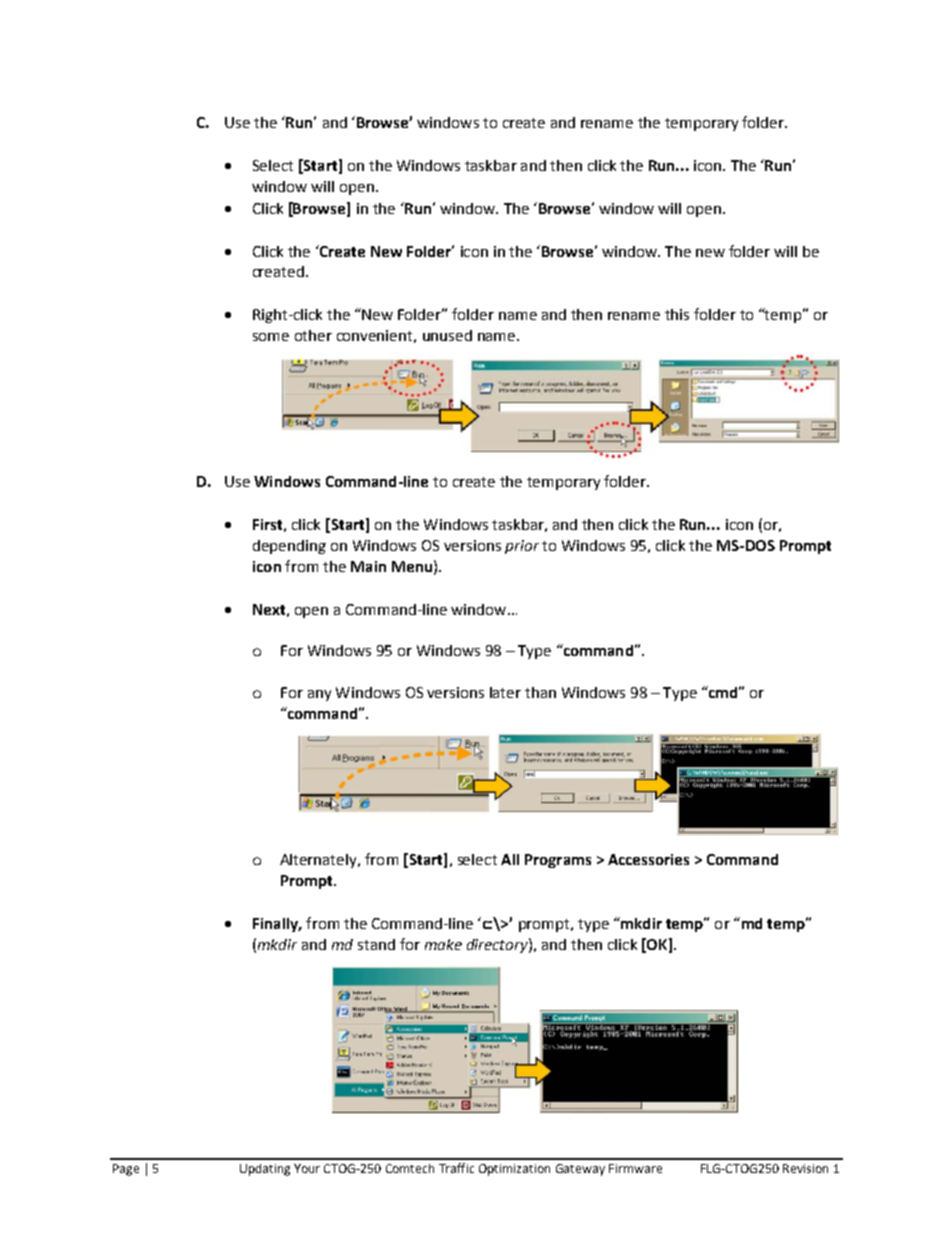 This screenshot has height=1233, width=952. What do you see at coordinates (558, 861) in the screenshot?
I see `Programs` at bounding box center [558, 861].
